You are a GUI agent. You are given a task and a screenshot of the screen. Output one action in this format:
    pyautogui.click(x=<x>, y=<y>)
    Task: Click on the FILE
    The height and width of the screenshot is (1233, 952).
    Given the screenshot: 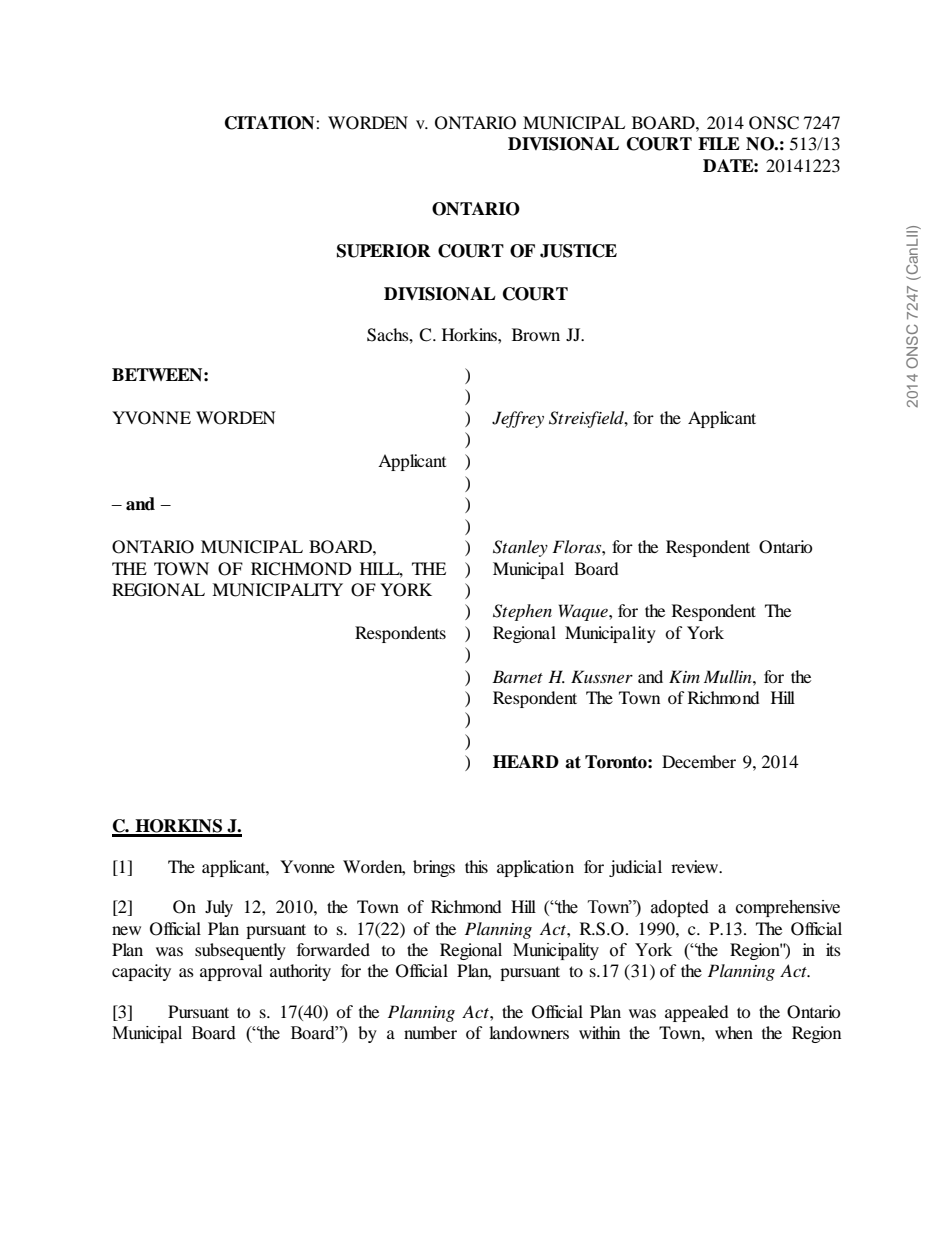 What is the action you would take?
    pyautogui.click(x=719, y=143)
